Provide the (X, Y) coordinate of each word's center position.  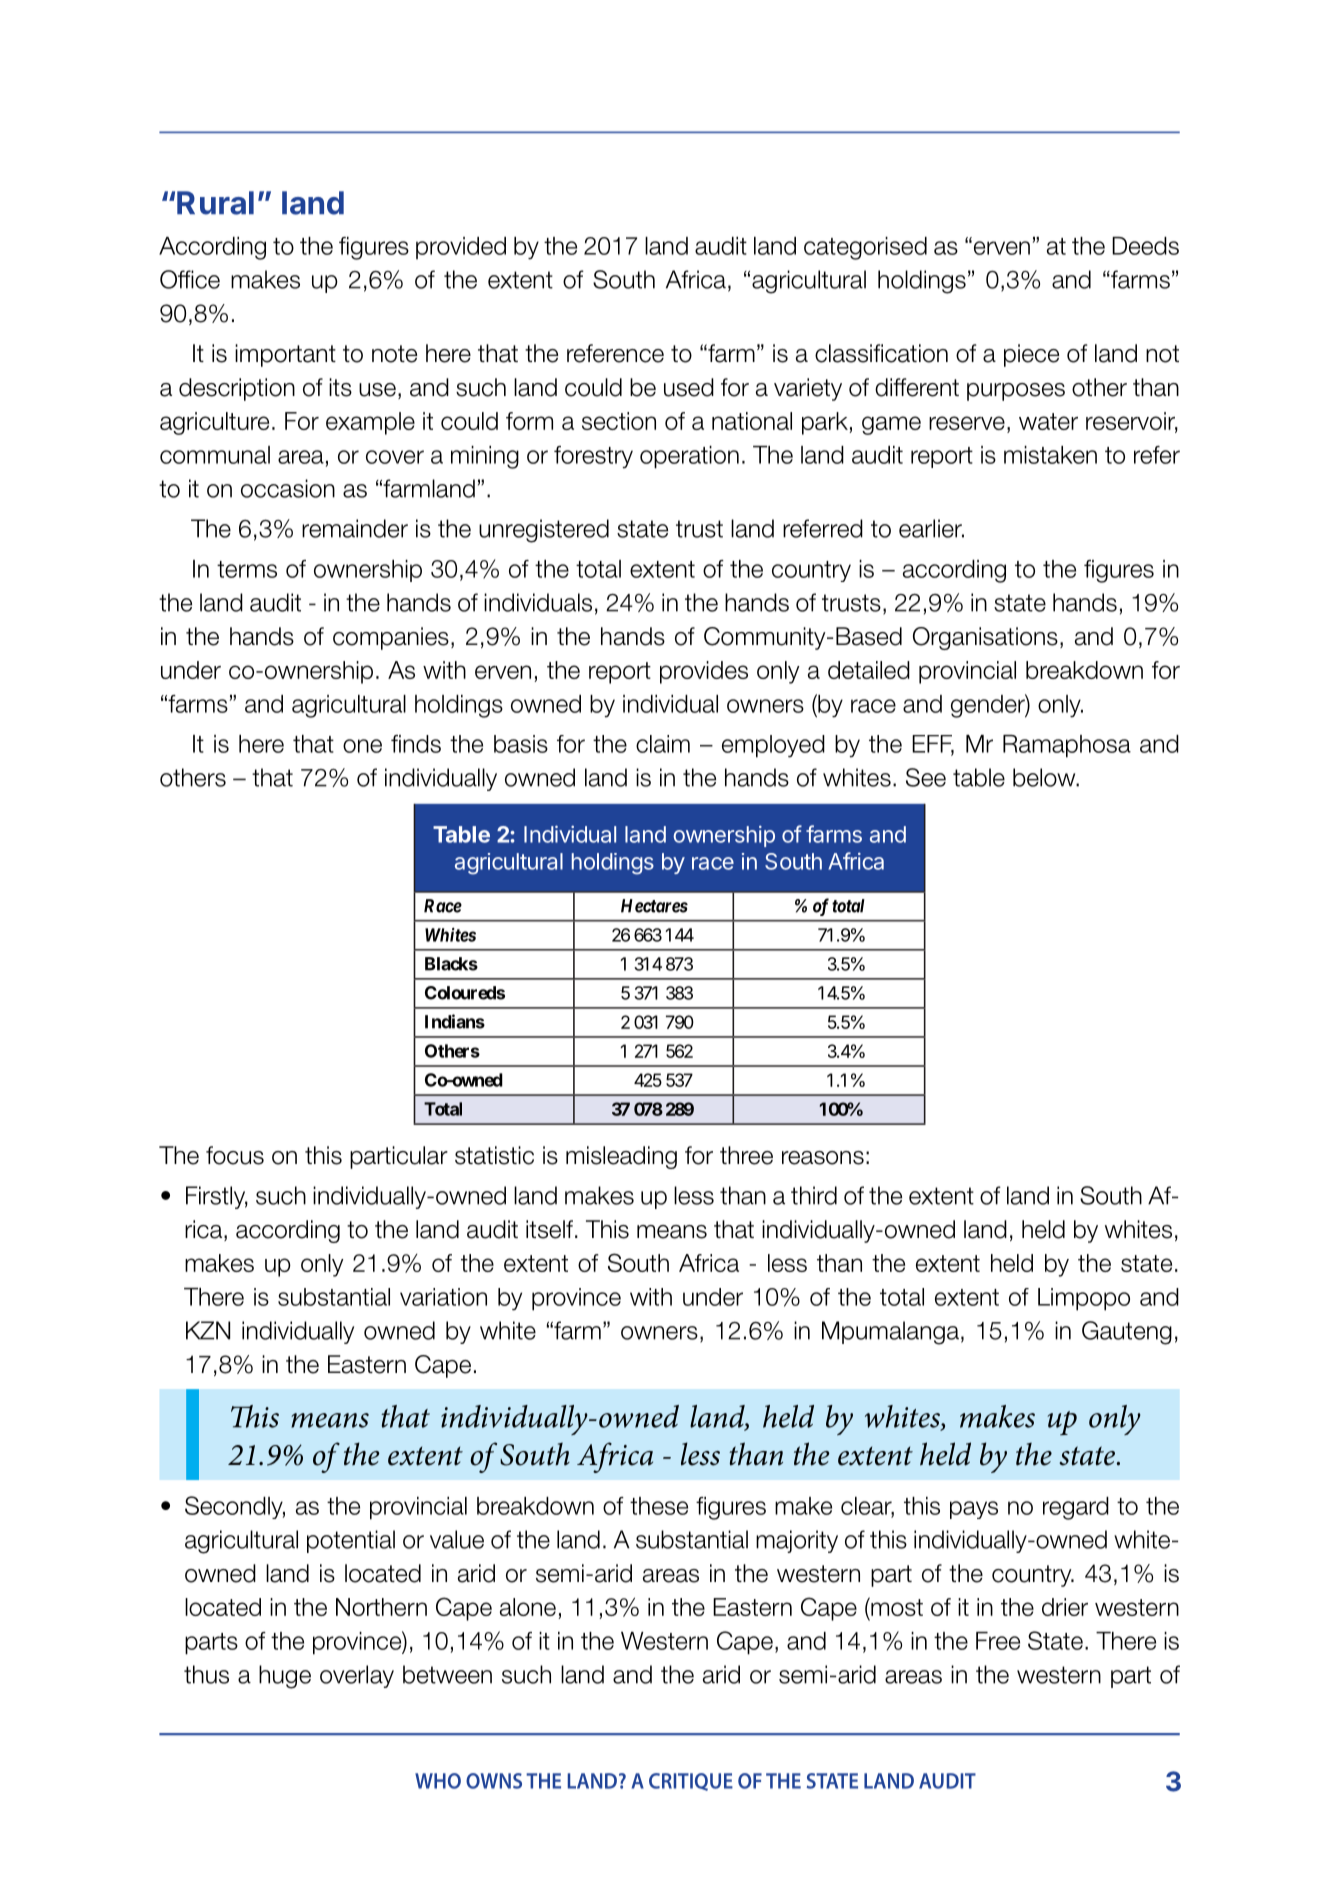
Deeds (1145, 246)
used (689, 387)
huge (285, 1677)
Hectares (654, 906)
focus (235, 1155)
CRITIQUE (691, 1782)
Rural (215, 203)
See (926, 777)
